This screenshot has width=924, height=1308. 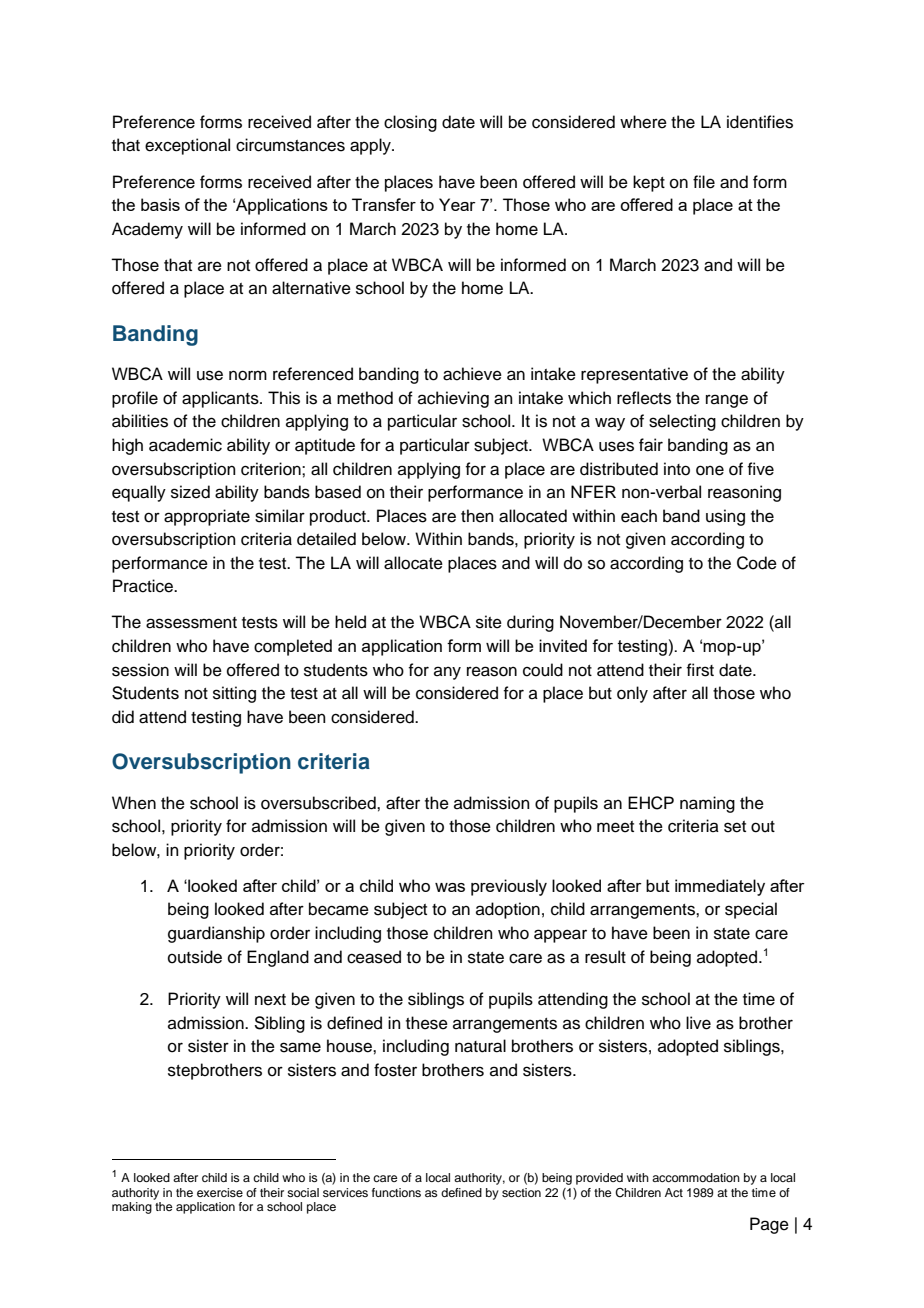 I want to click on functions, so click(x=396, y=1192).
